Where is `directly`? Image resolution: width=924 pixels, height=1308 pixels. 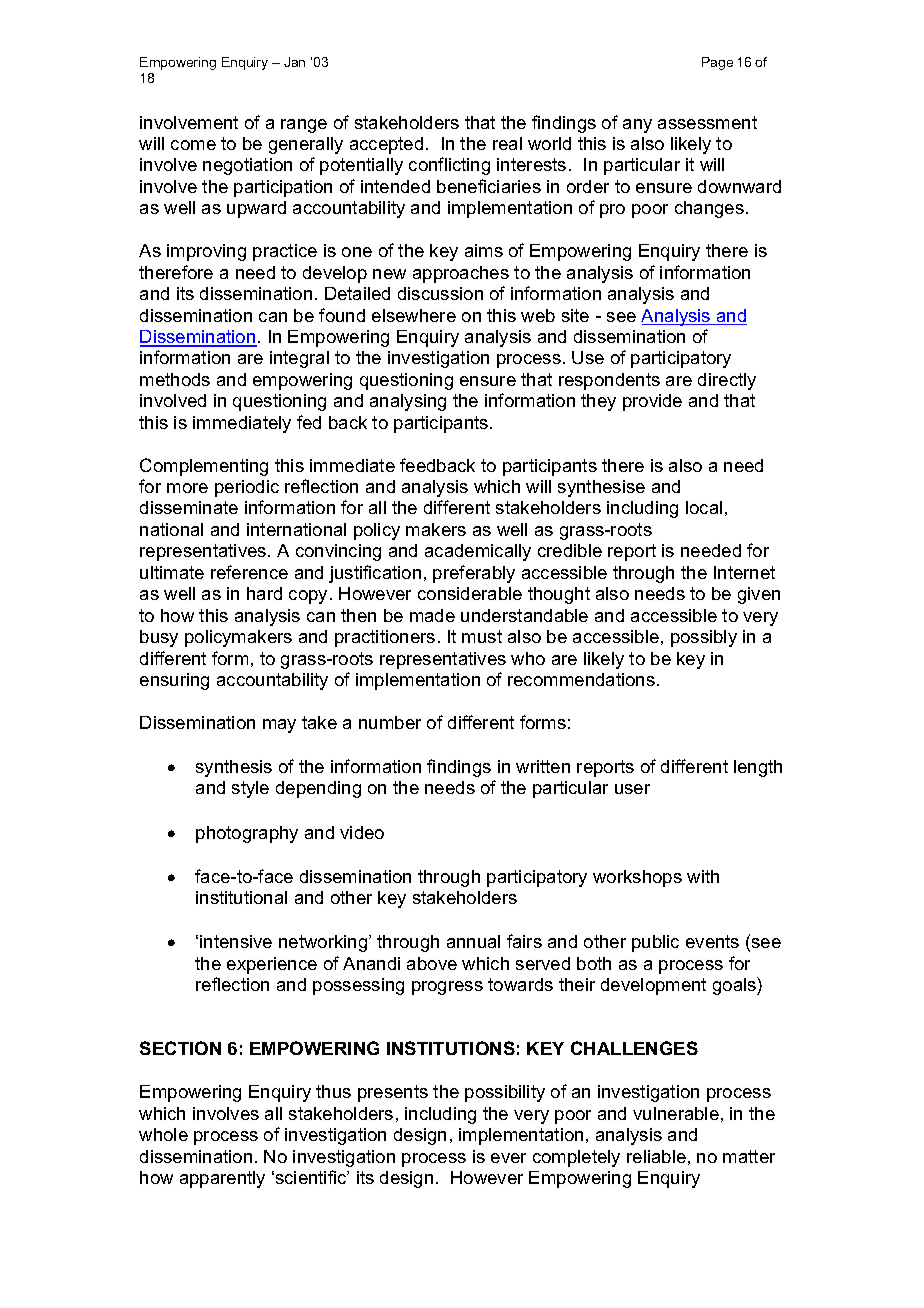 directly is located at coordinates (727, 381).
